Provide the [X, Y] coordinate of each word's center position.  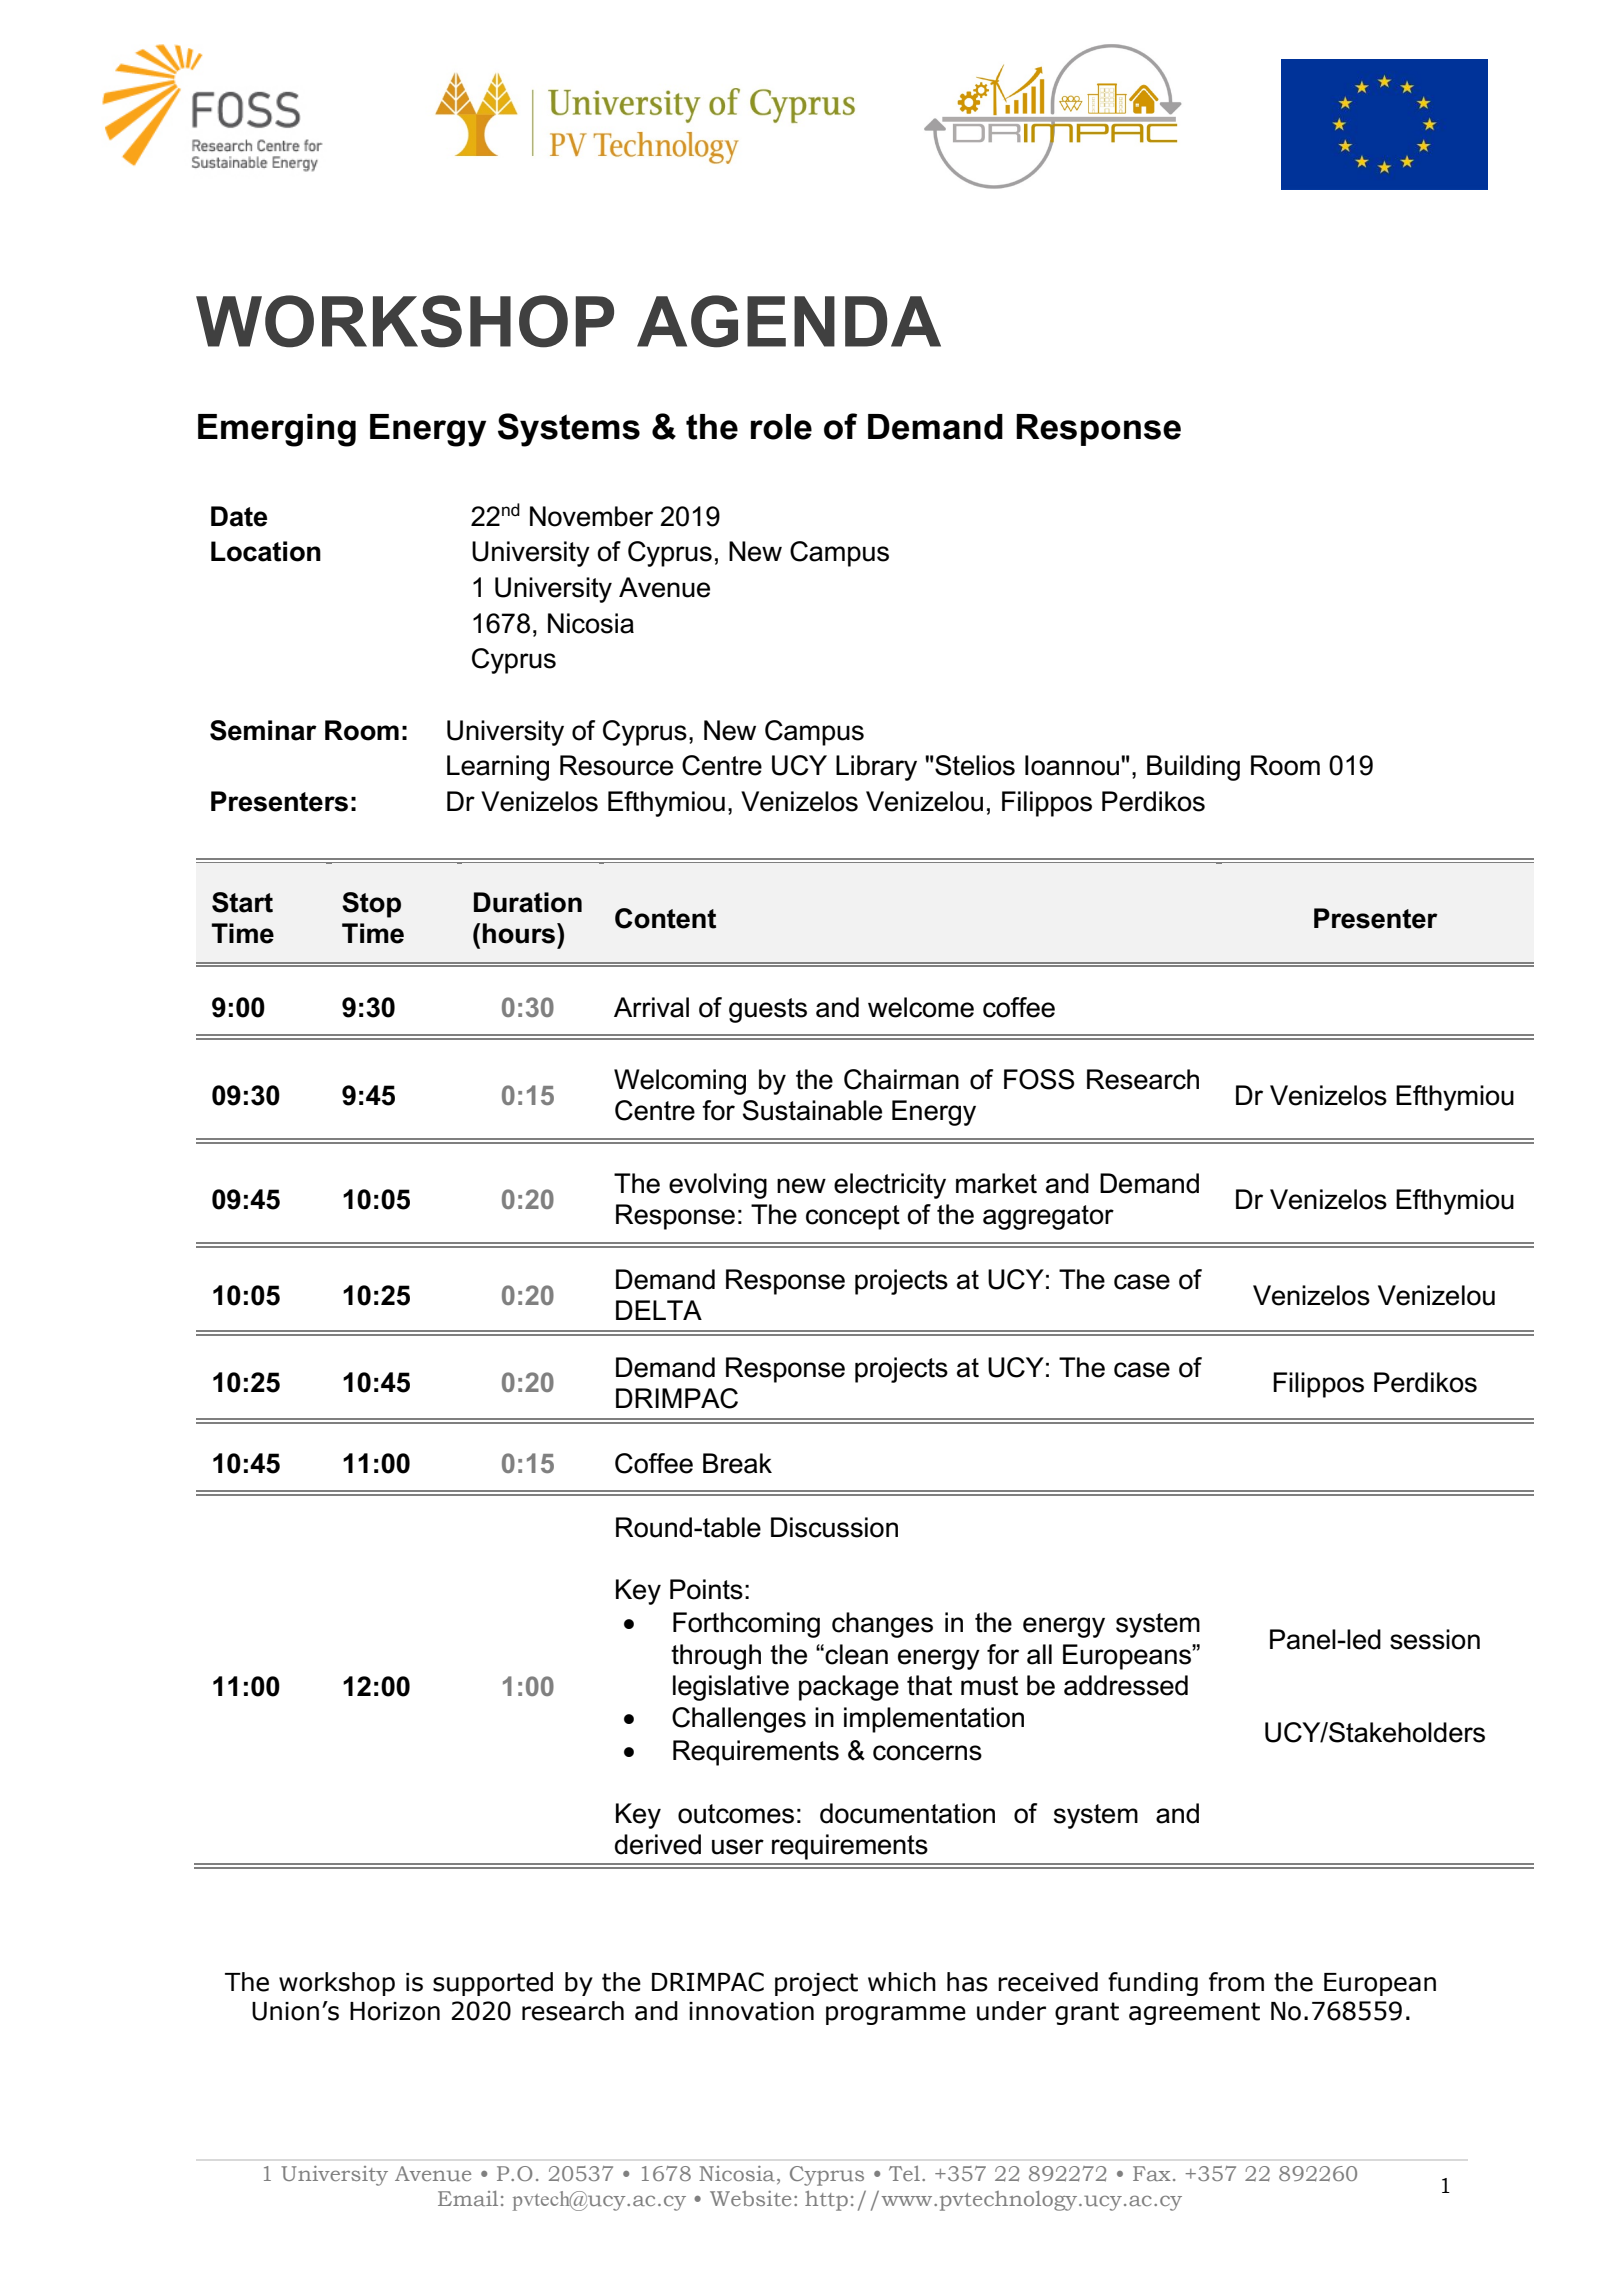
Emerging [277, 430]
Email [468, 2198]
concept [853, 1217]
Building [1193, 768]
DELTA [659, 1310]
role [781, 427]
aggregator [1048, 1217]
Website [750, 2198]
